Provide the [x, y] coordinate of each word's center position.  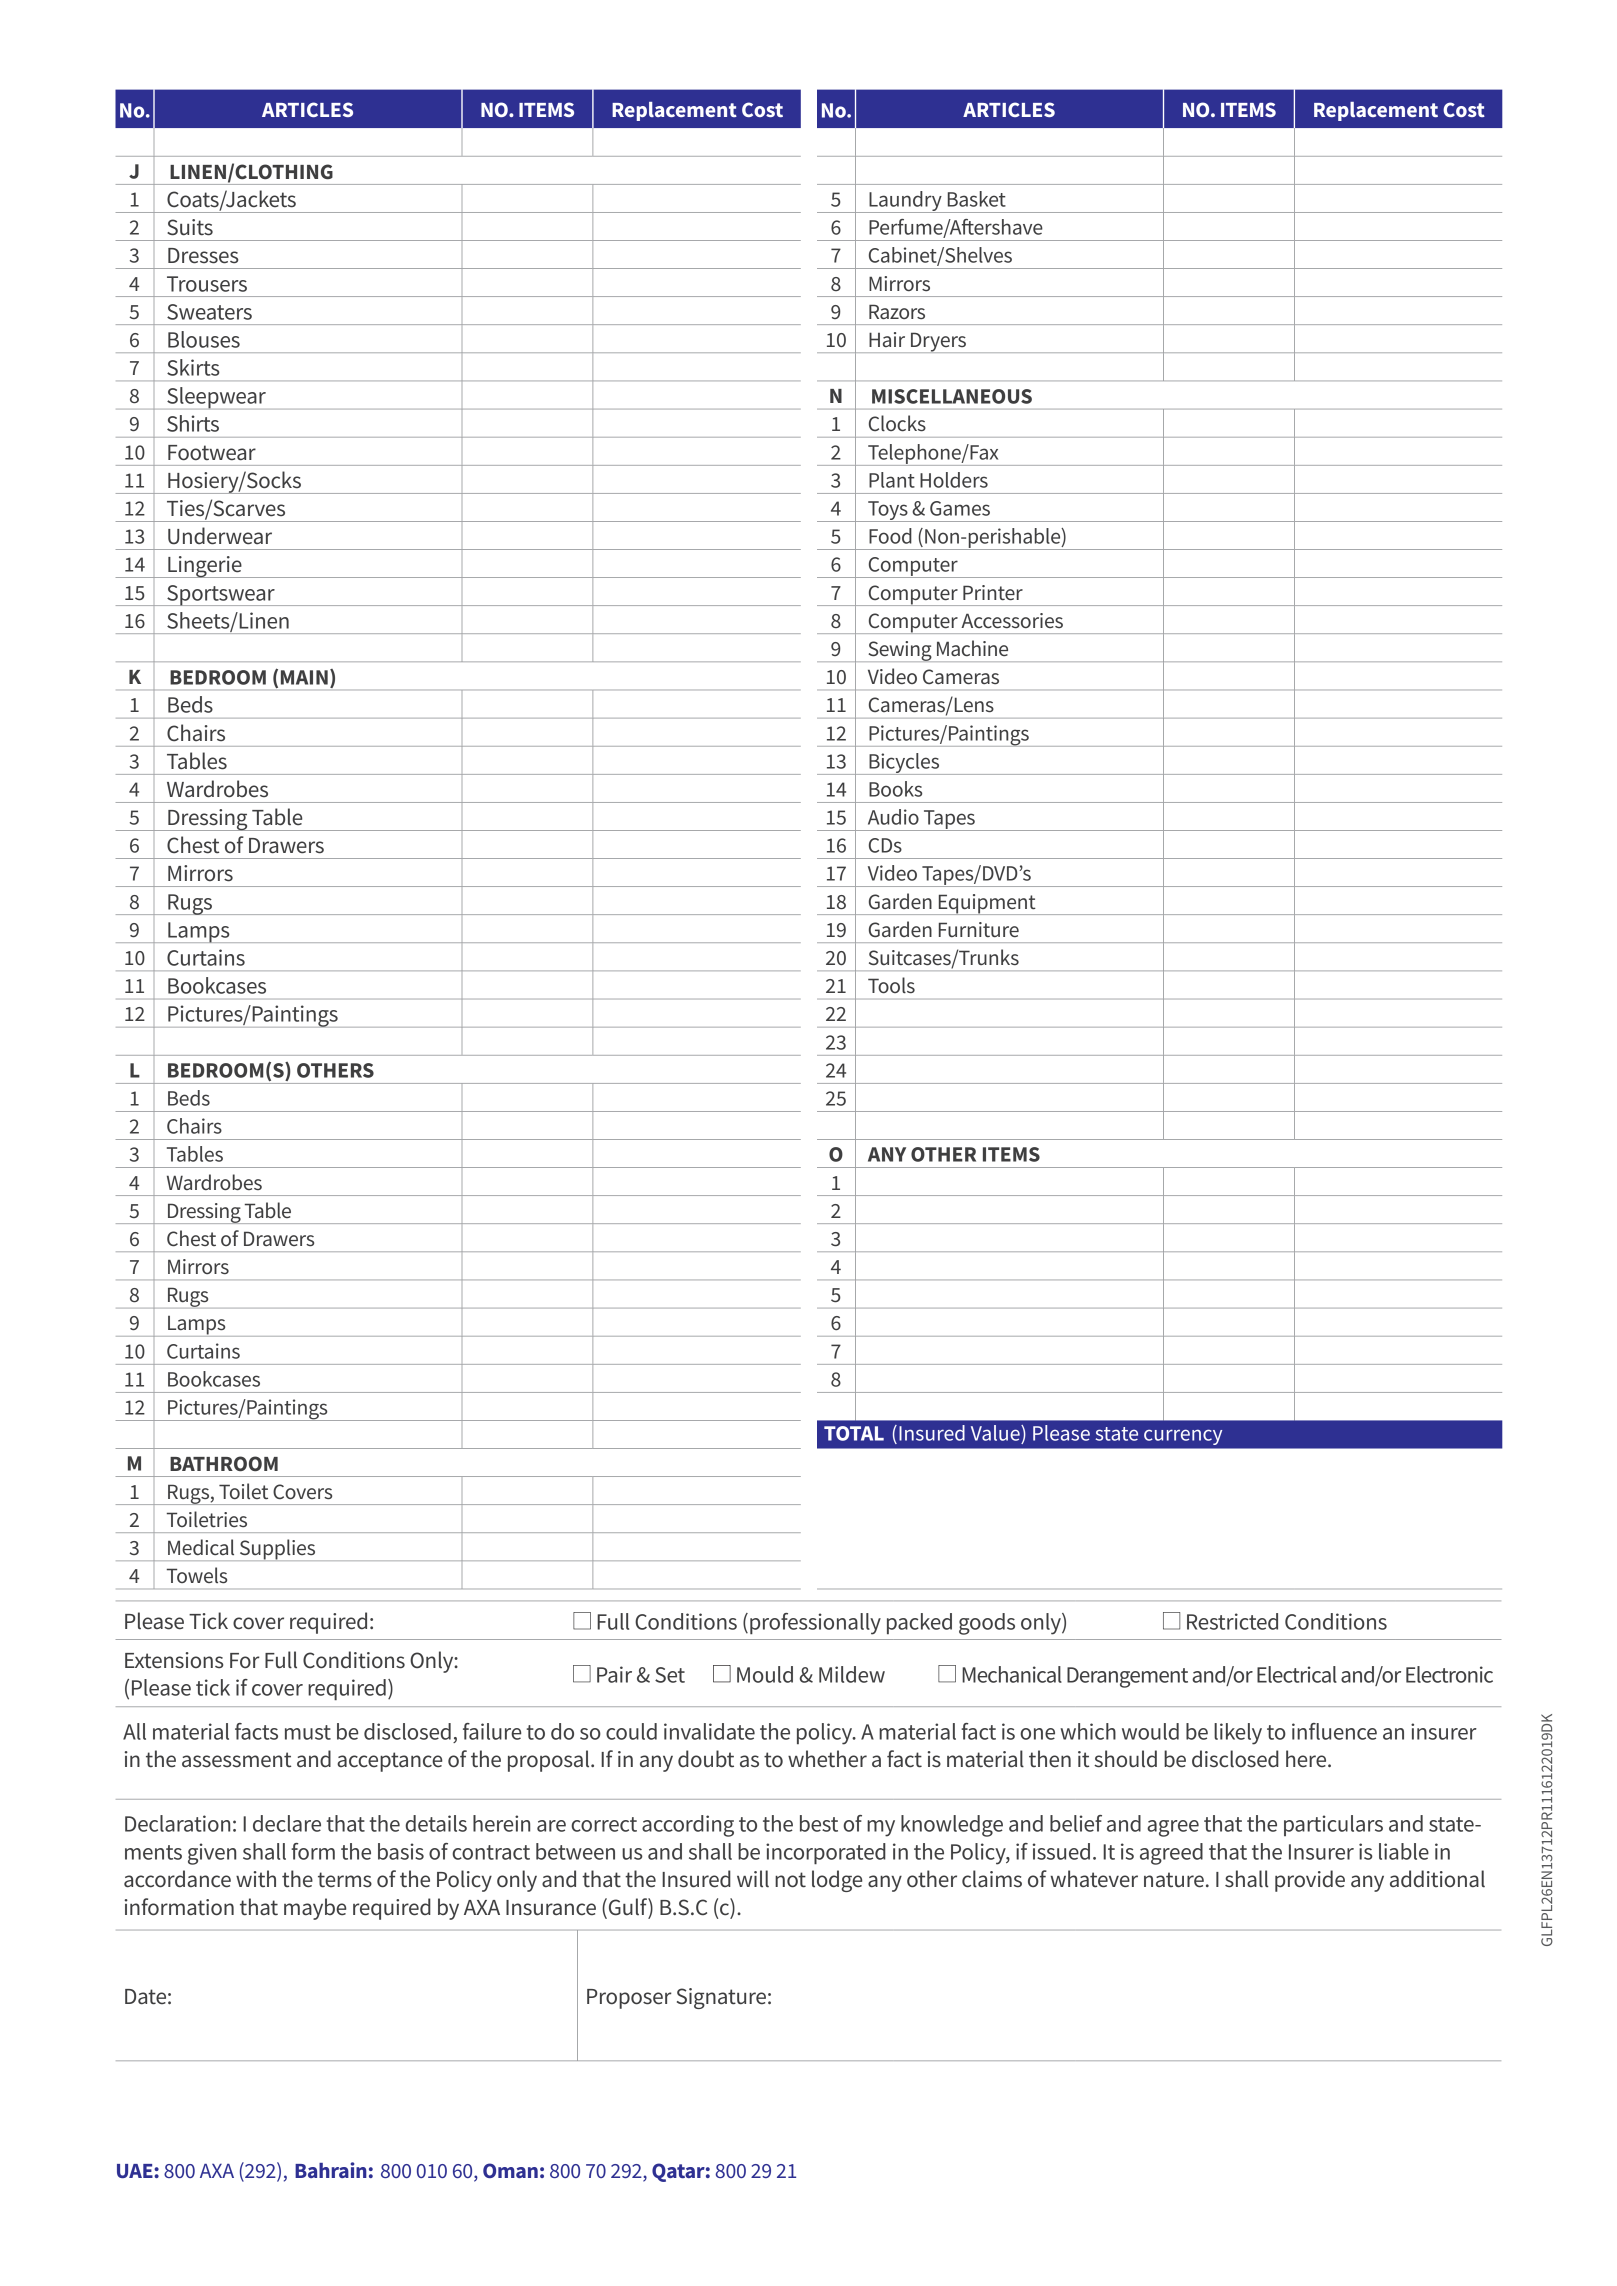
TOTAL [854, 1433]
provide [1310, 1881]
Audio [893, 817]
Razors [897, 311]
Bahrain [331, 2170]
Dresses [203, 256]
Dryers [938, 342]
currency [1183, 1437]
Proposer [629, 1999]
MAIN [304, 677]
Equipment [987, 904]
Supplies [277, 1550]
